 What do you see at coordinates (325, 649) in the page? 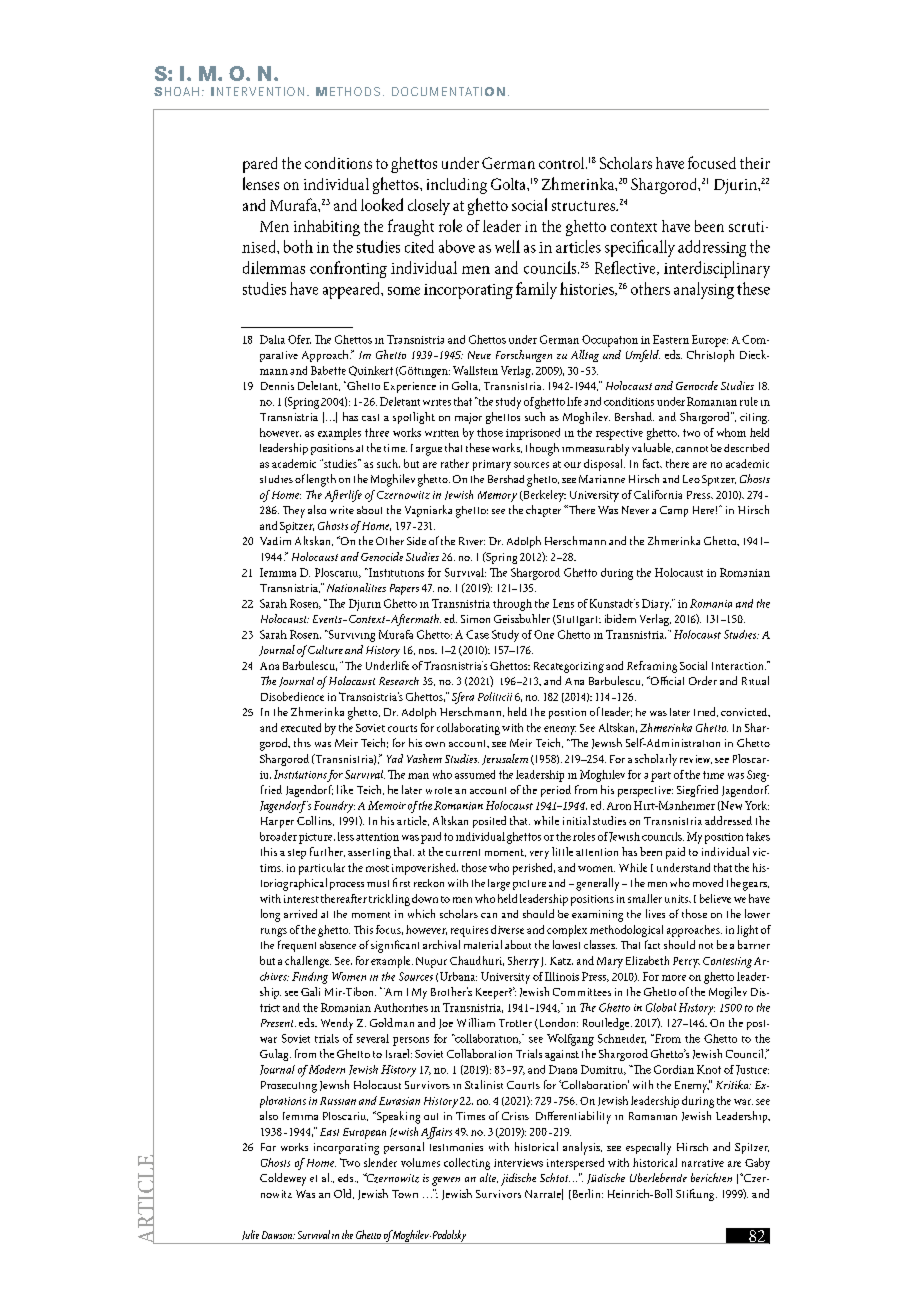
I see `Culture` at bounding box center [325, 649].
